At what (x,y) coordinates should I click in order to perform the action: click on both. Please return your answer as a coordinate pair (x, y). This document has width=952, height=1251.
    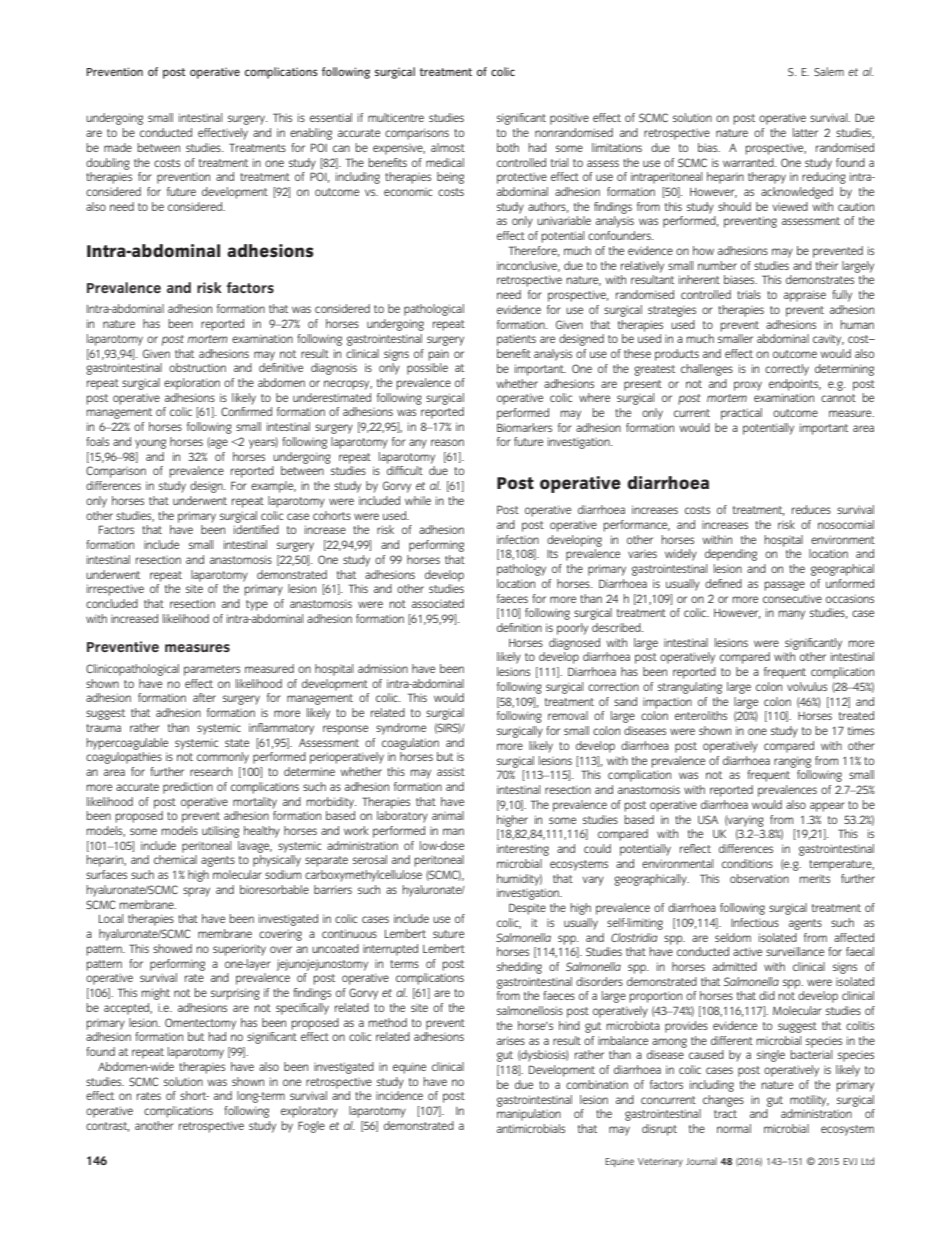
    Looking at the image, I should click on (508, 147).
